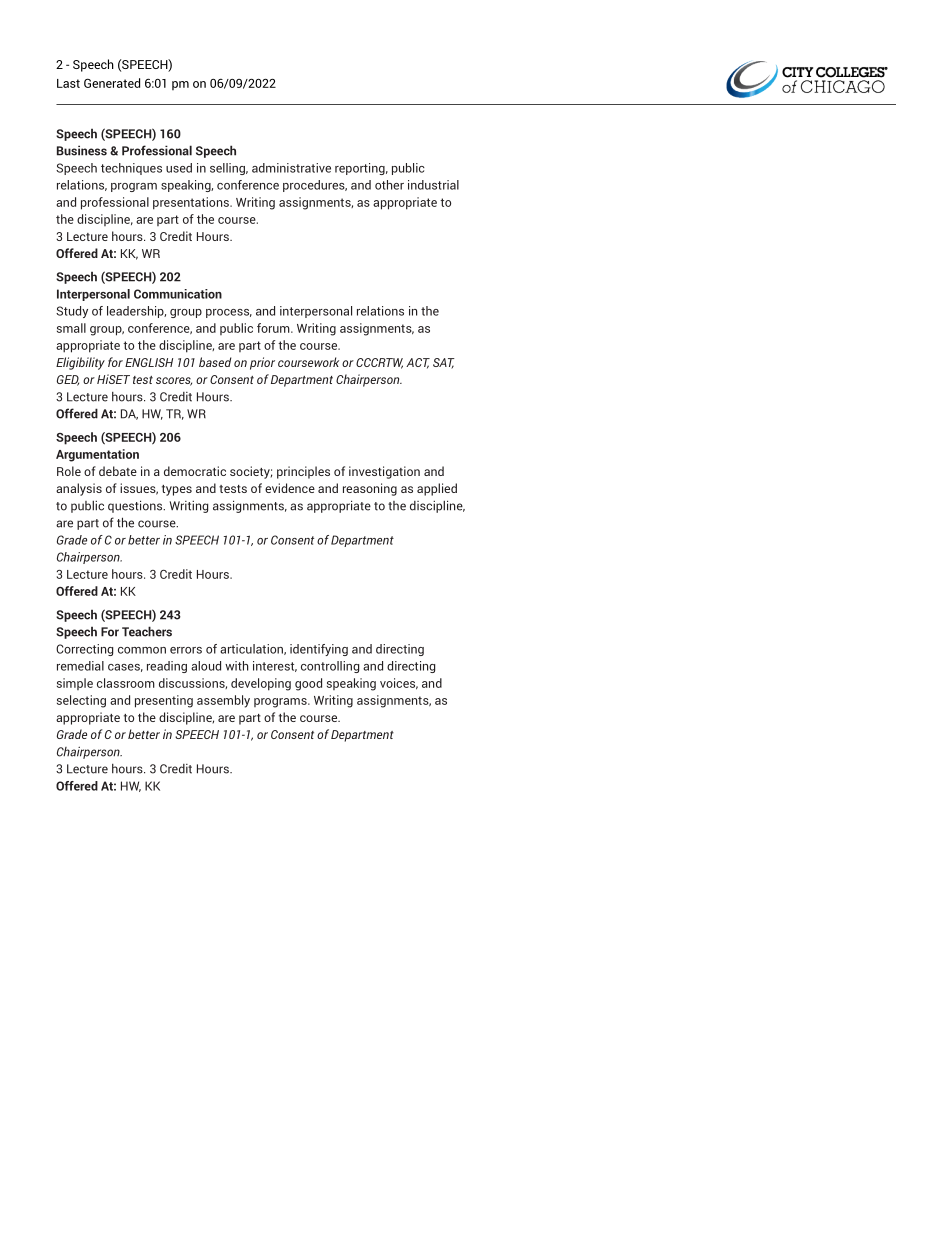  What do you see at coordinates (433, 185) in the screenshot?
I see `industrial` at bounding box center [433, 185].
